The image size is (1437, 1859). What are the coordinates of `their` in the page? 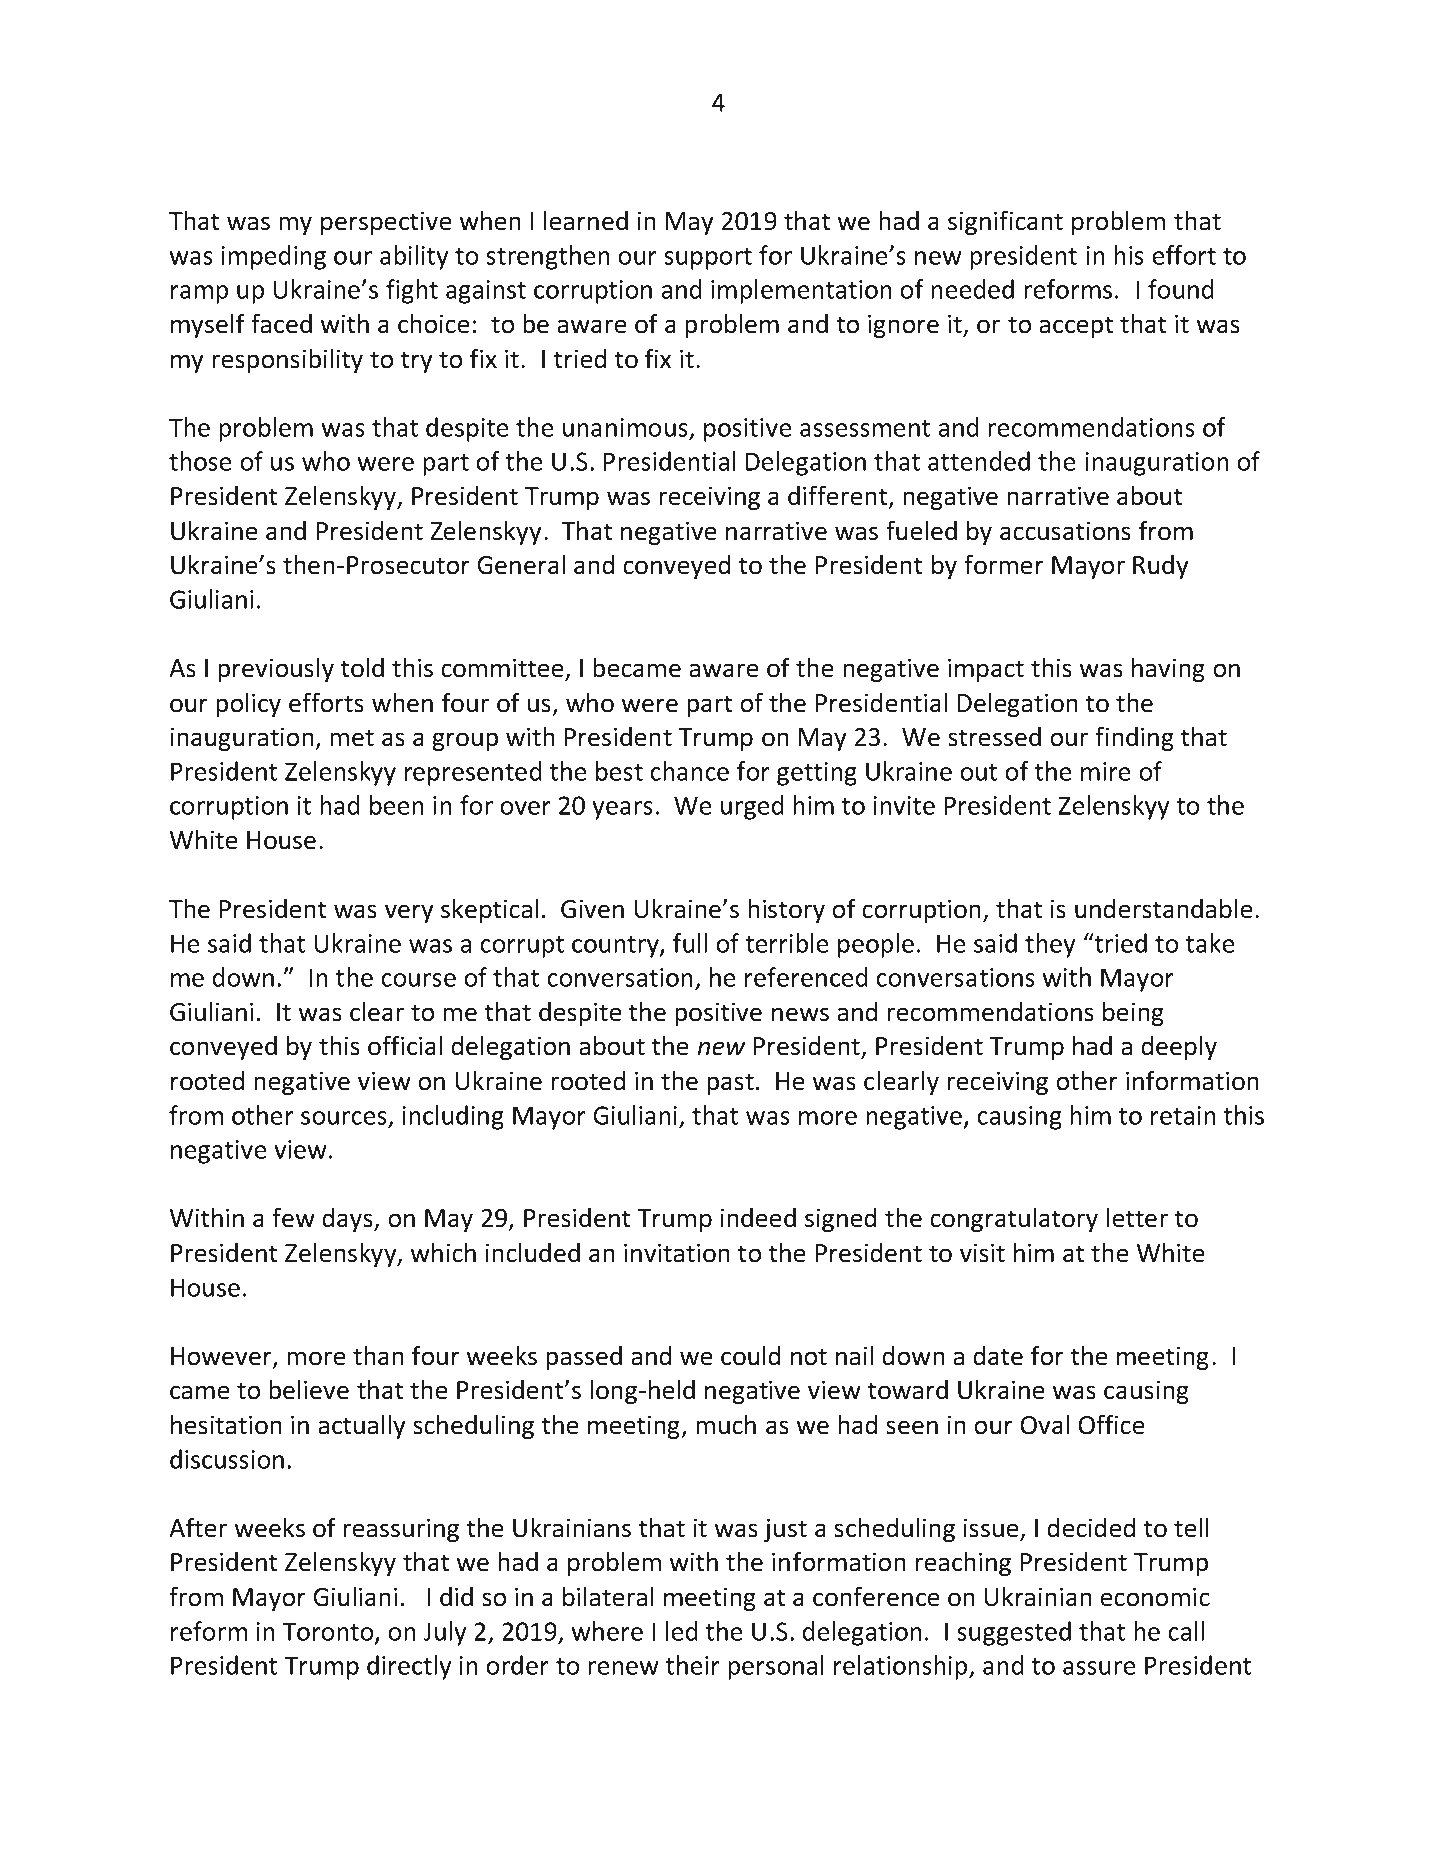 It's located at (693, 1665).
